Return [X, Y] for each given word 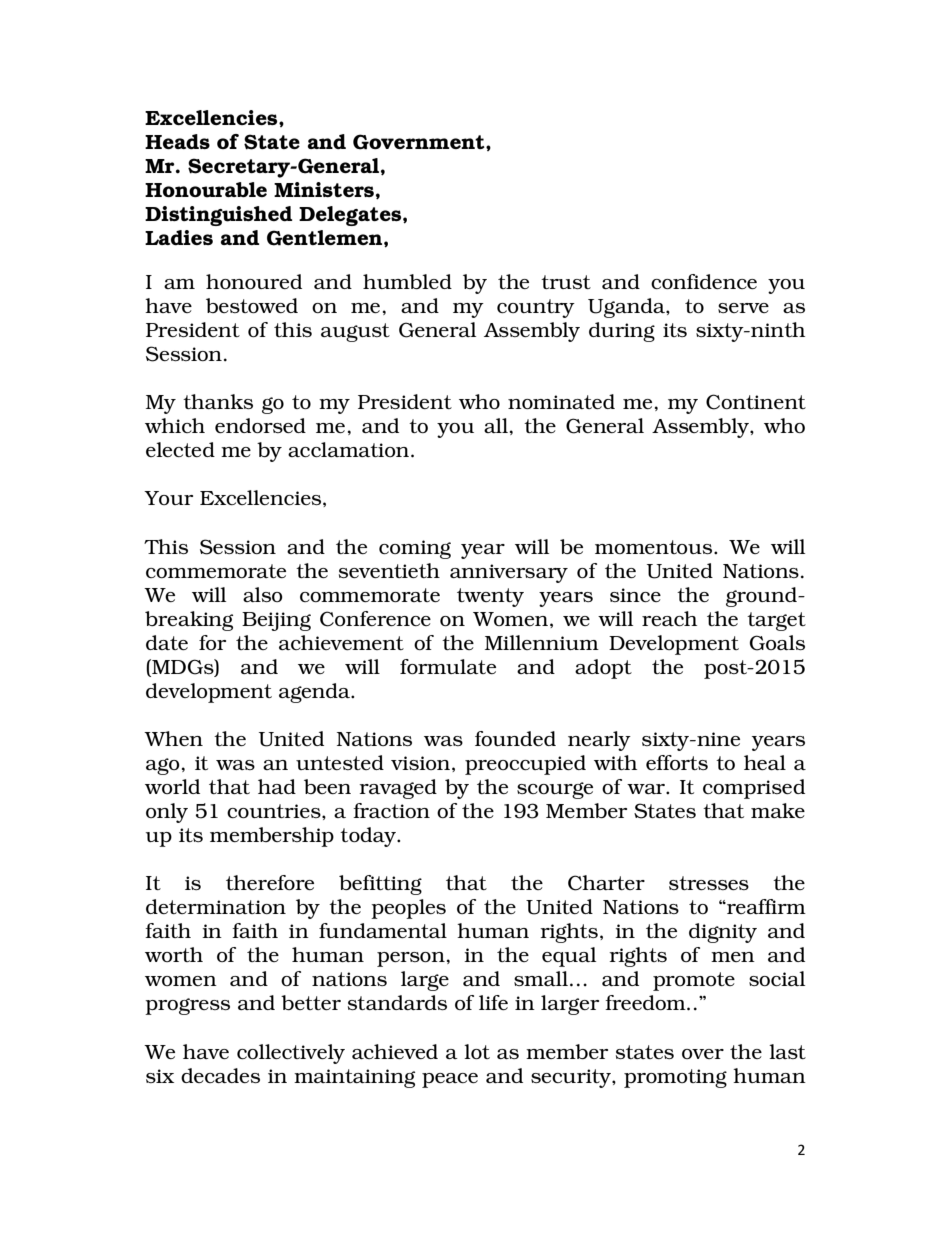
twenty [490, 597]
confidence [704, 281]
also [263, 594]
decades [220, 1075]
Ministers [324, 189]
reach [669, 618]
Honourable [206, 190]
